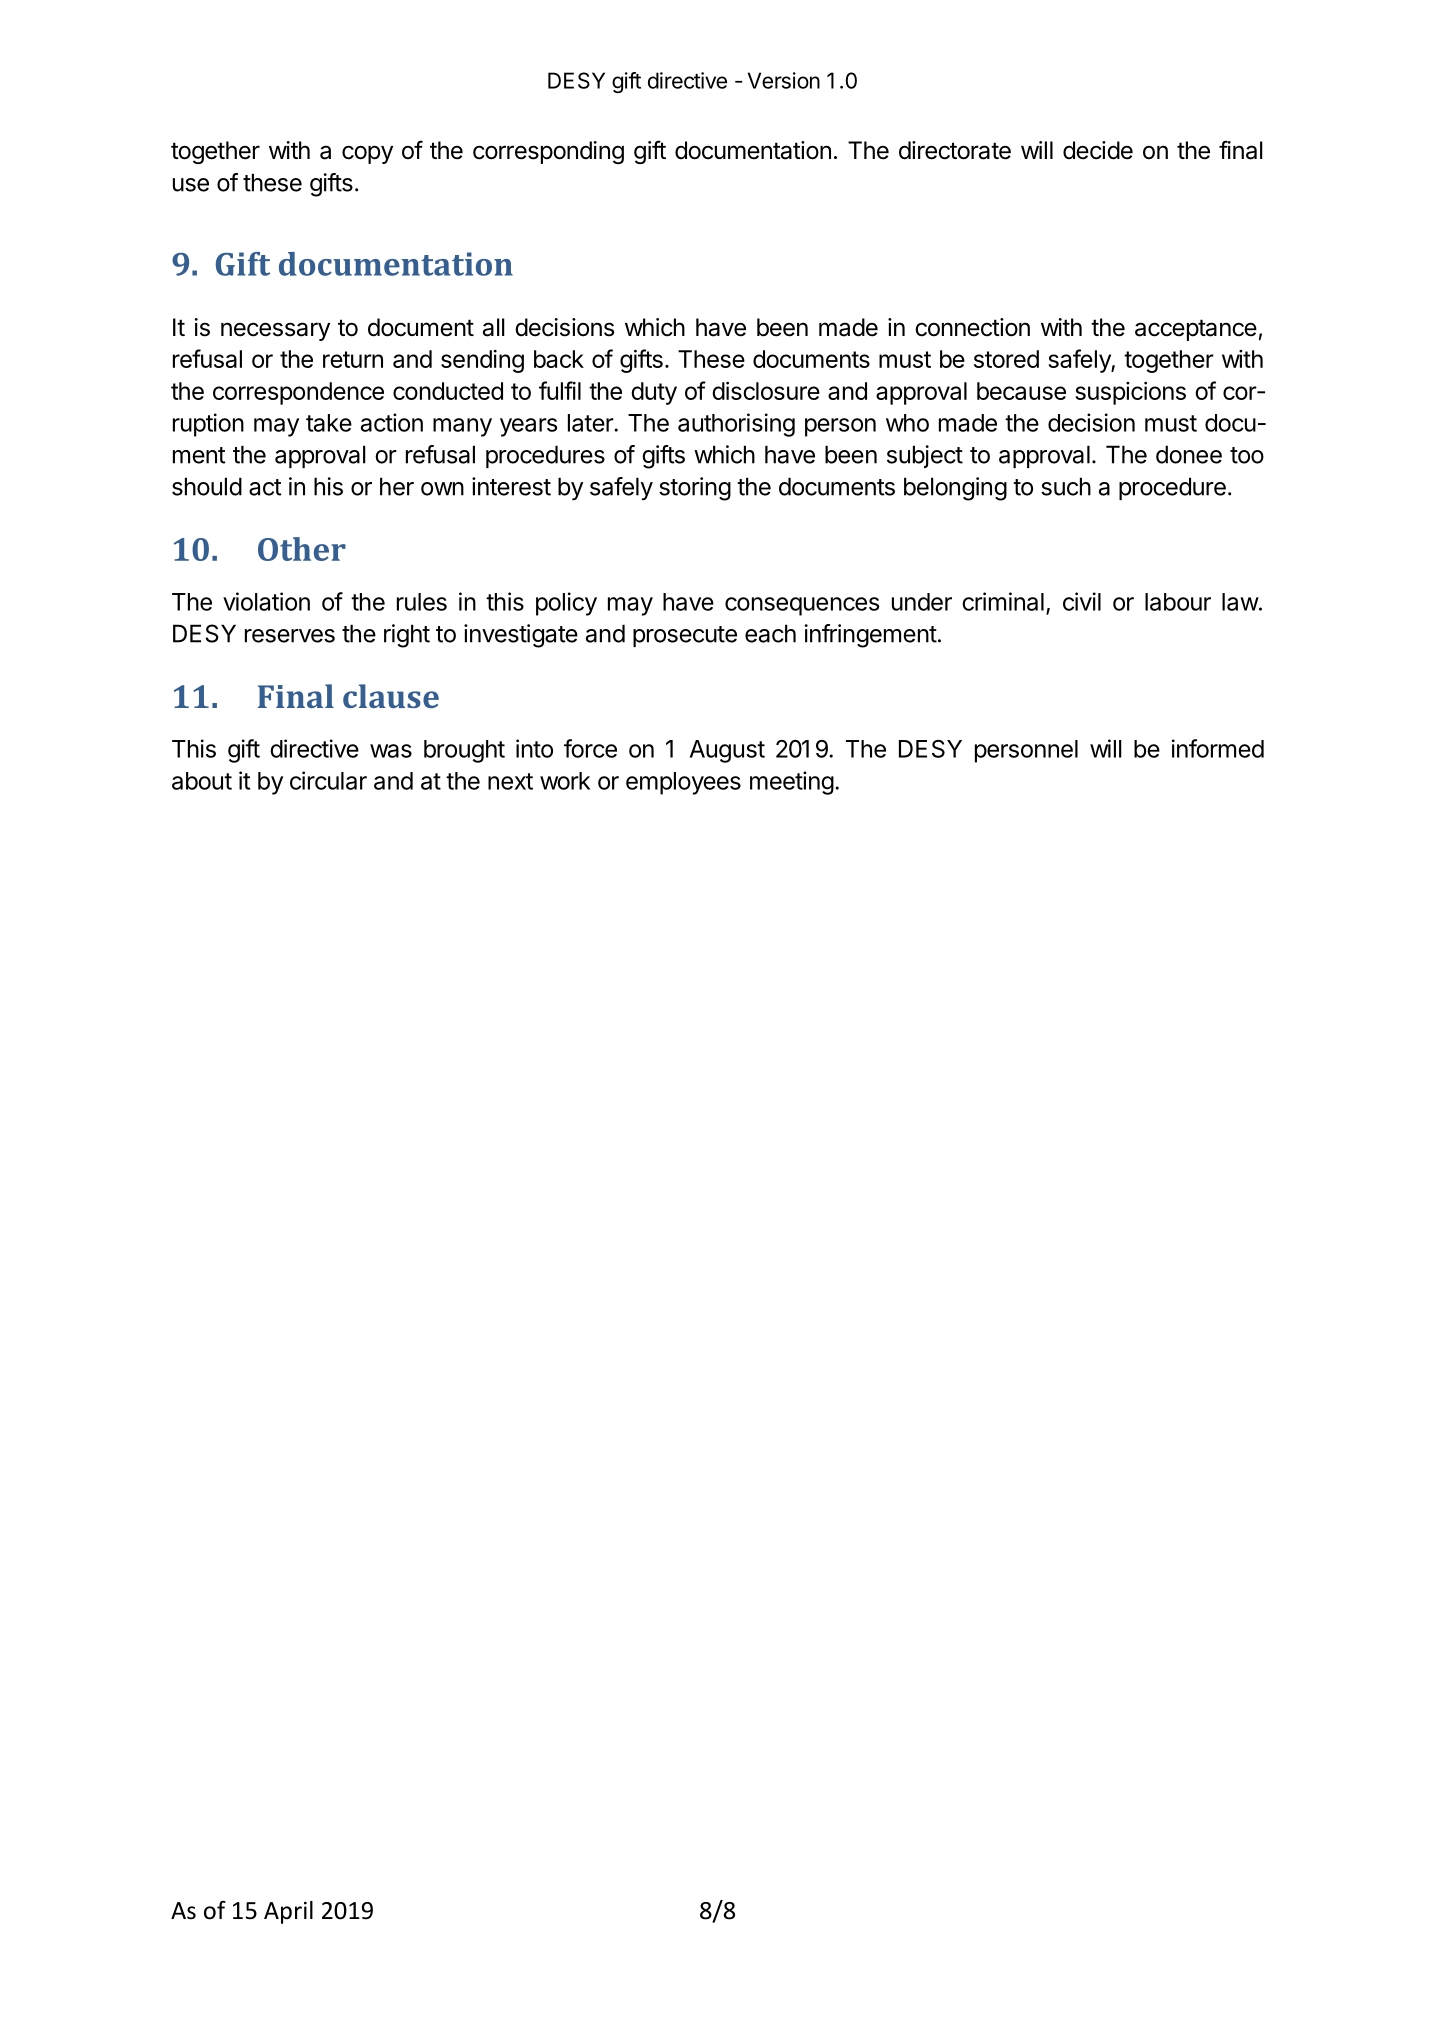 This page has width=1434, height=2029. What do you see at coordinates (1218, 748) in the page?
I see `informed` at bounding box center [1218, 748].
